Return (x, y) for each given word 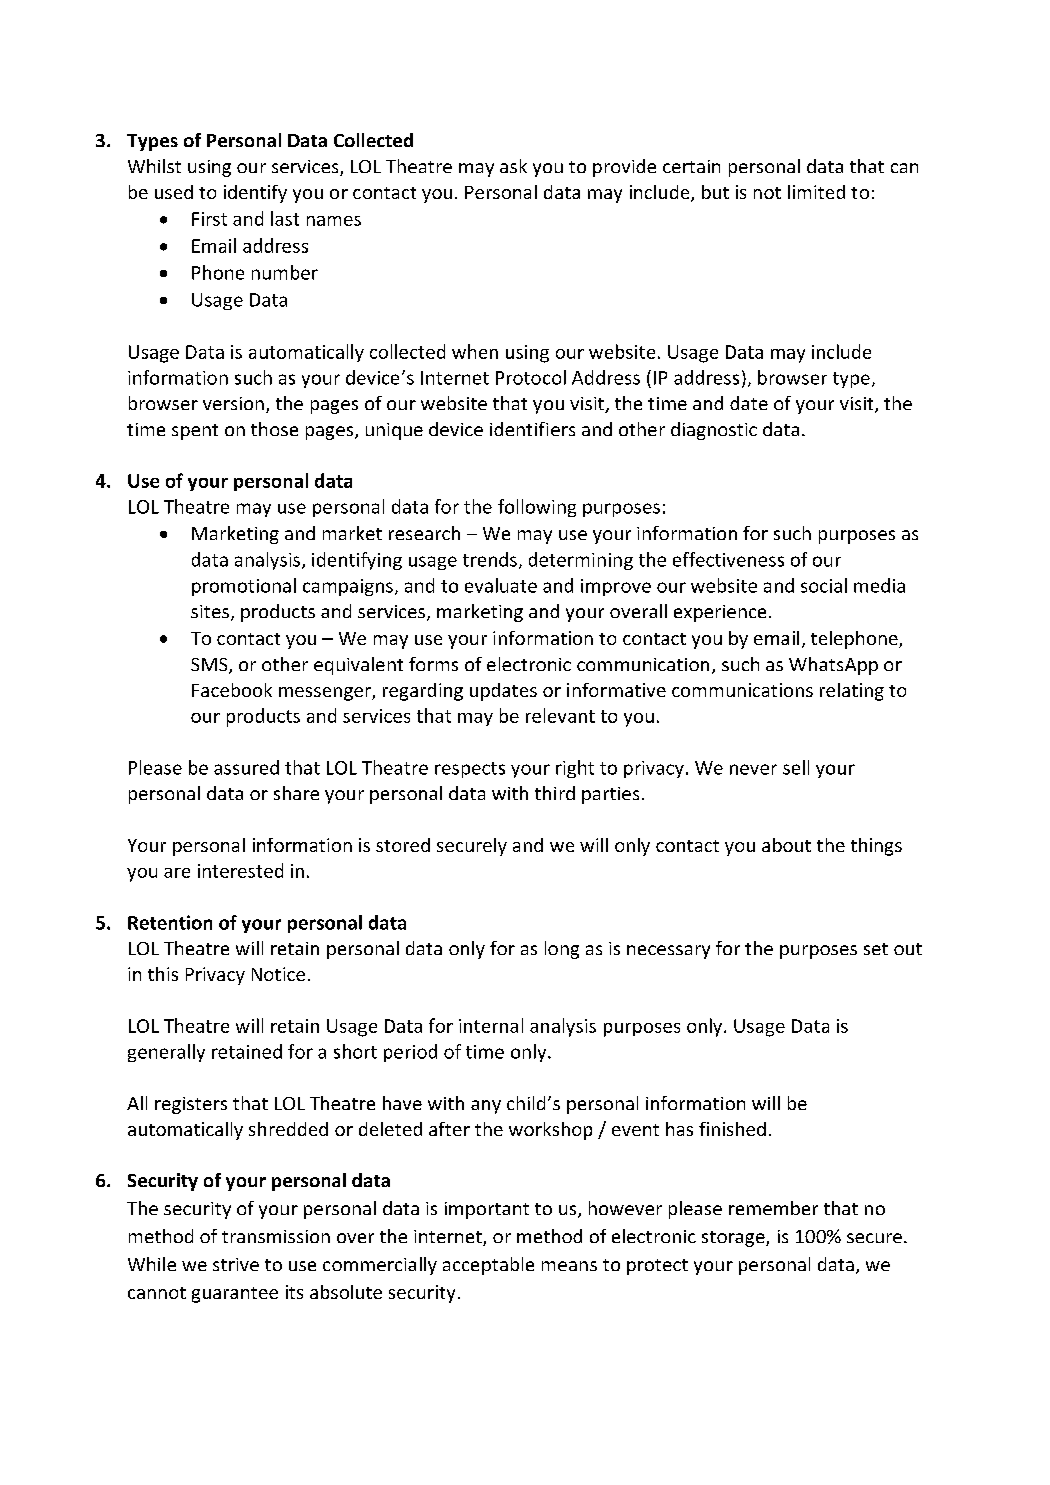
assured (246, 767)
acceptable (488, 1266)
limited (816, 192)
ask (513, 166)
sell (796, 767)
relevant (560, 715)
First (209, 219)
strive (236, 1264)
